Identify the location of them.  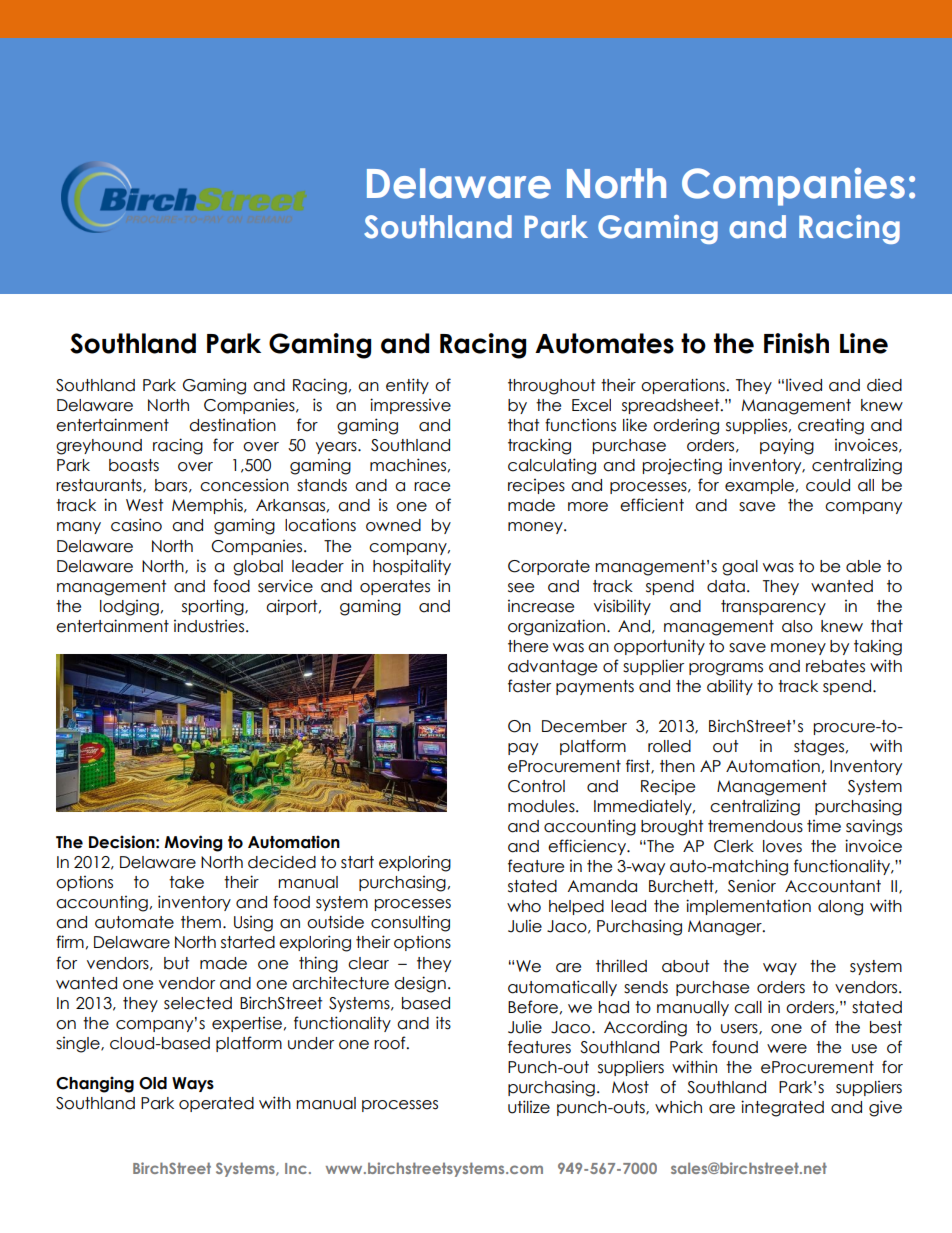
(201, 922).
